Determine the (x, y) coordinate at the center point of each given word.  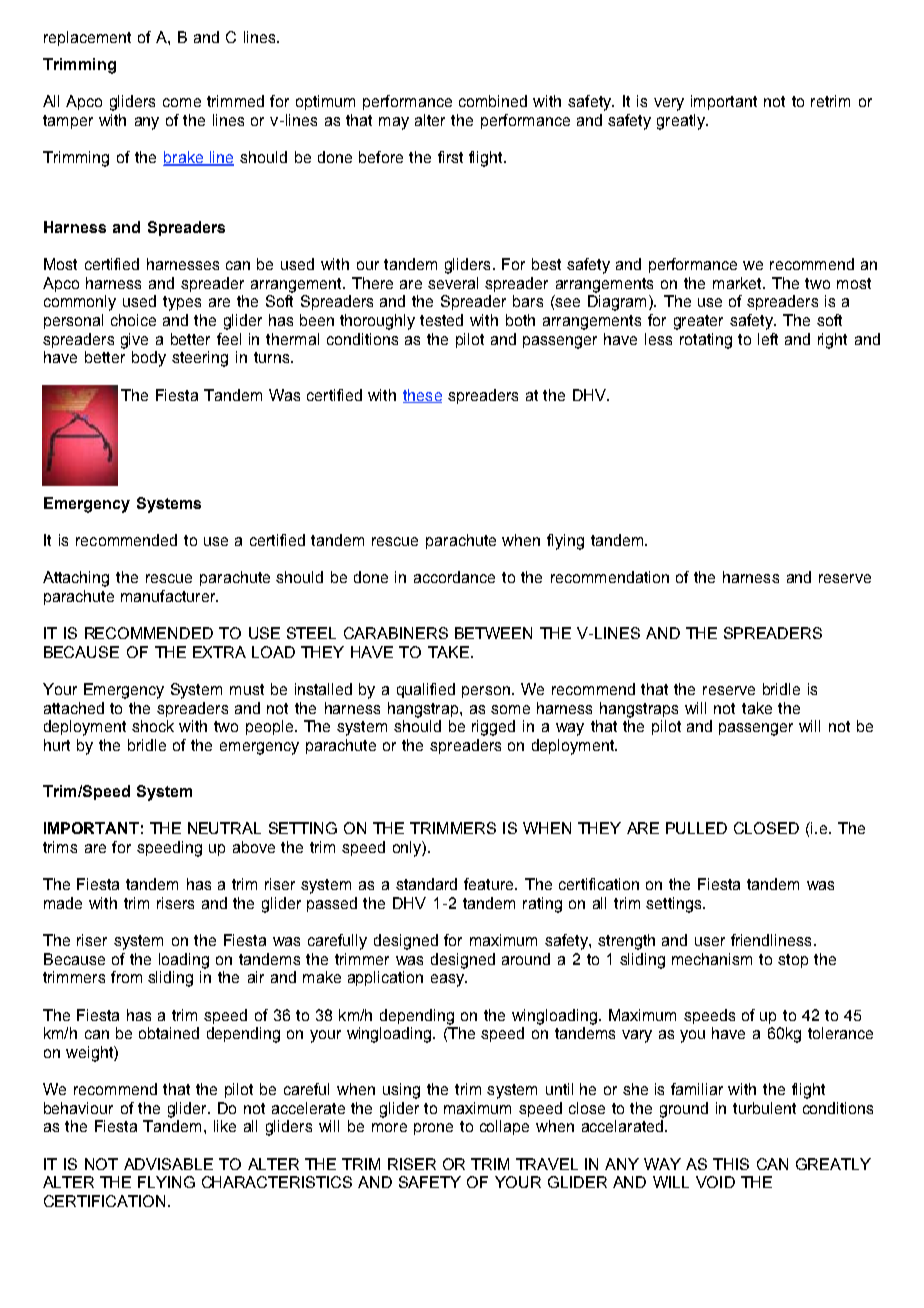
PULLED (696, 828)
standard (426, 884)
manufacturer (169, 596)
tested (441, 320)
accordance (454, 577)
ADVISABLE (168, 1164)
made (63, 903)
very (669, 104)
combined (493, 101)
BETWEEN (493, 633)
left (768, 339)
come (182, 102)
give (134, 341)
